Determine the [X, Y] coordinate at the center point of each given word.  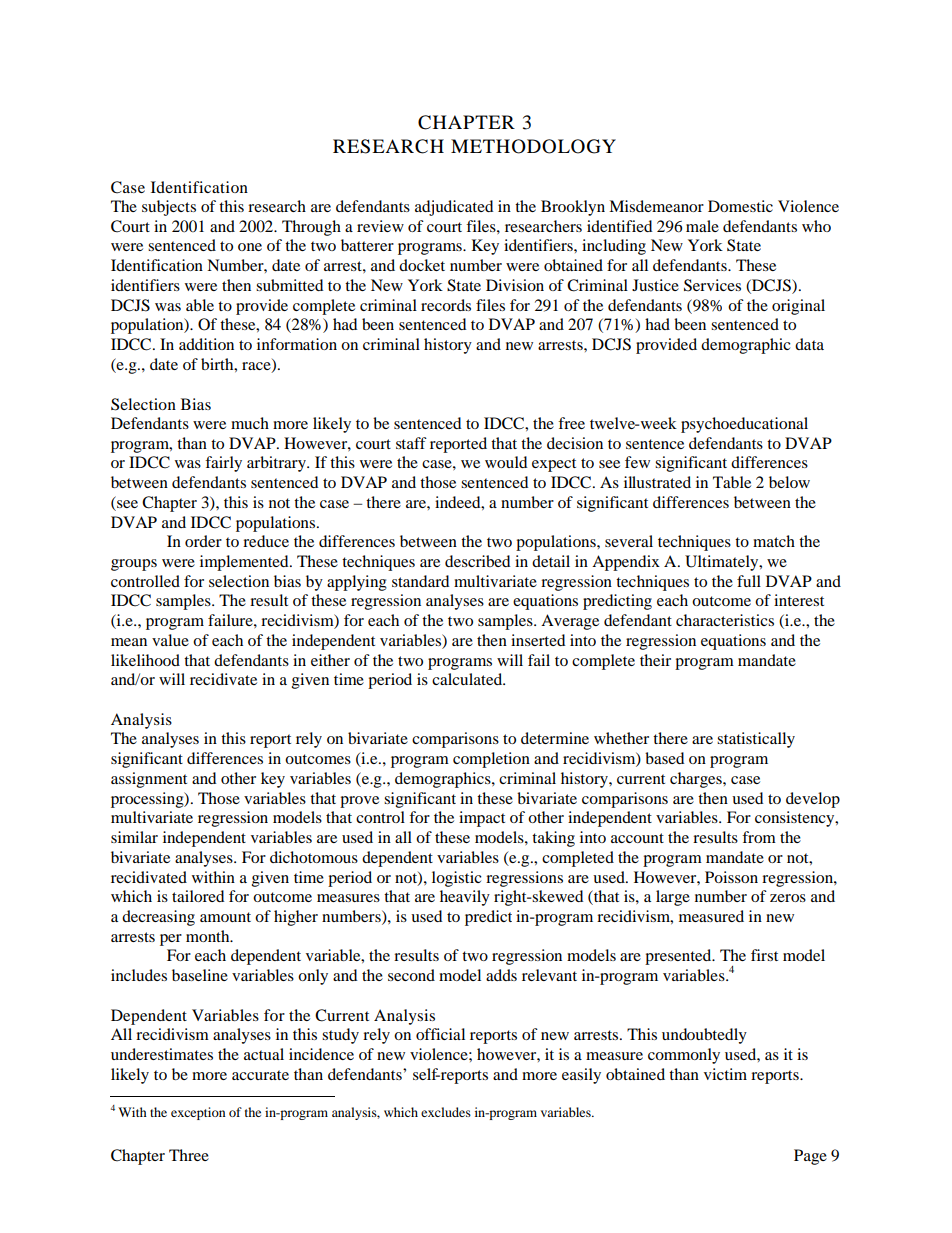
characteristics [725, 620]
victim [725, 1074]
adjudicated [454, 208]
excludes [446, 1112]
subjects [169, 208]
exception [198, 1113]
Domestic [740, 206]
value [170, 640]
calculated [468, 679]
